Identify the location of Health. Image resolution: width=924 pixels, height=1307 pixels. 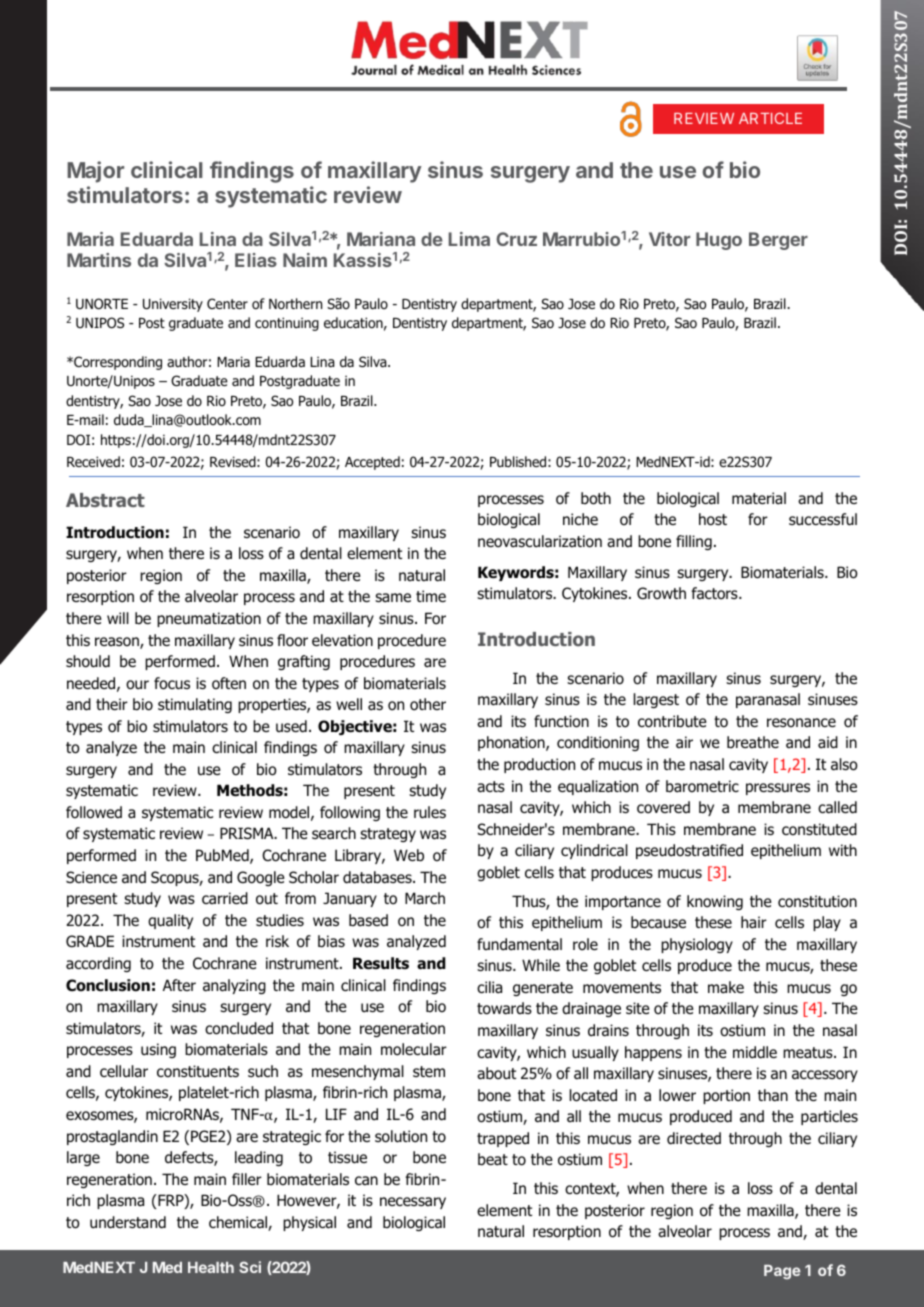
(211, 1267).
